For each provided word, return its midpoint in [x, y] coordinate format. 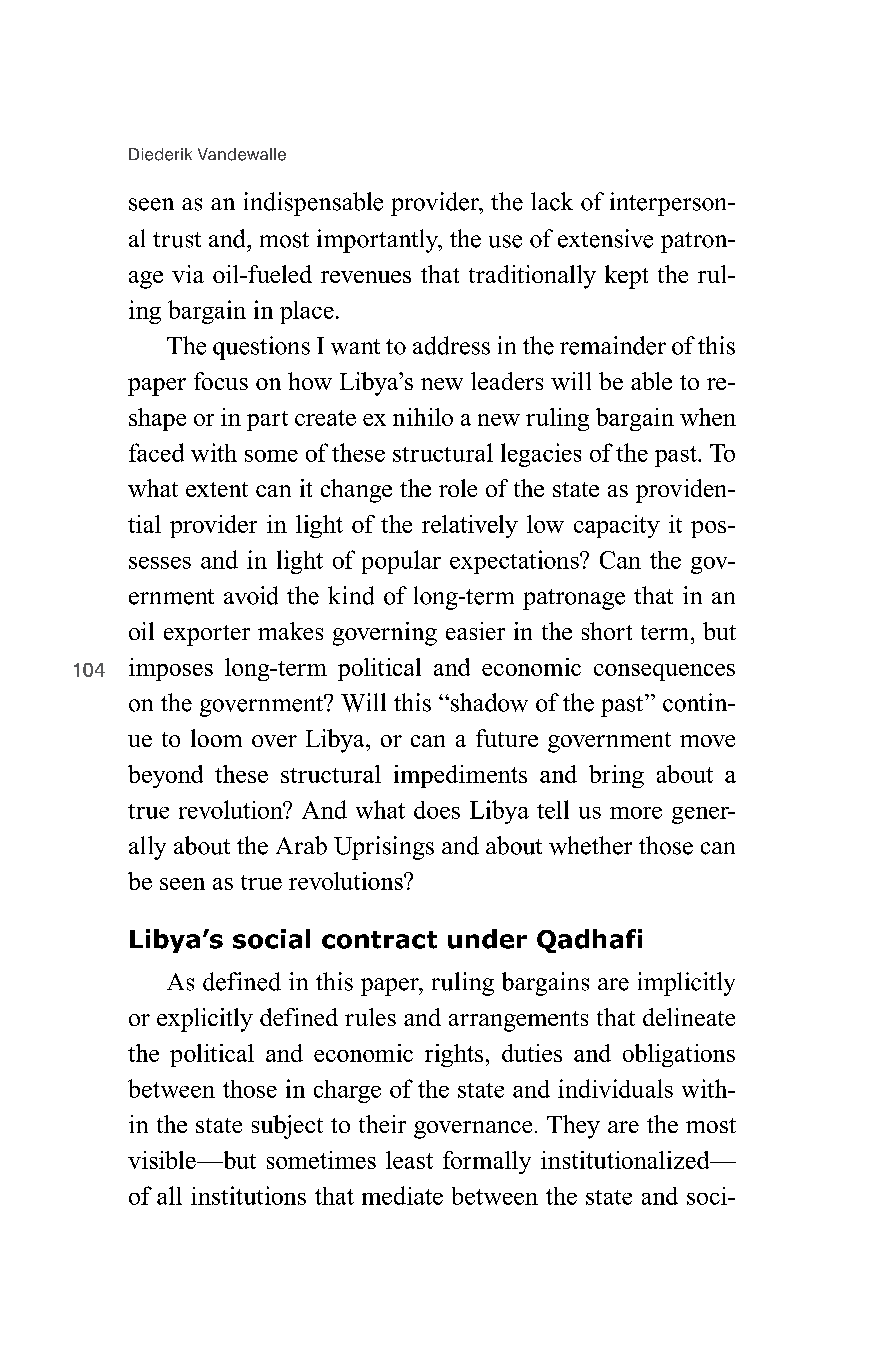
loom [216, 738]
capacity [617, 526]
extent [217, 489]
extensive [605, 238]
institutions [248, 1195]
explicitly [205, 1020]
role [458, 488]
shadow [488, 702]
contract [379, 940]
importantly [379, 241]
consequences [664, 672]
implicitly [686, 984]
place [307, 312]
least [409, 1160]
